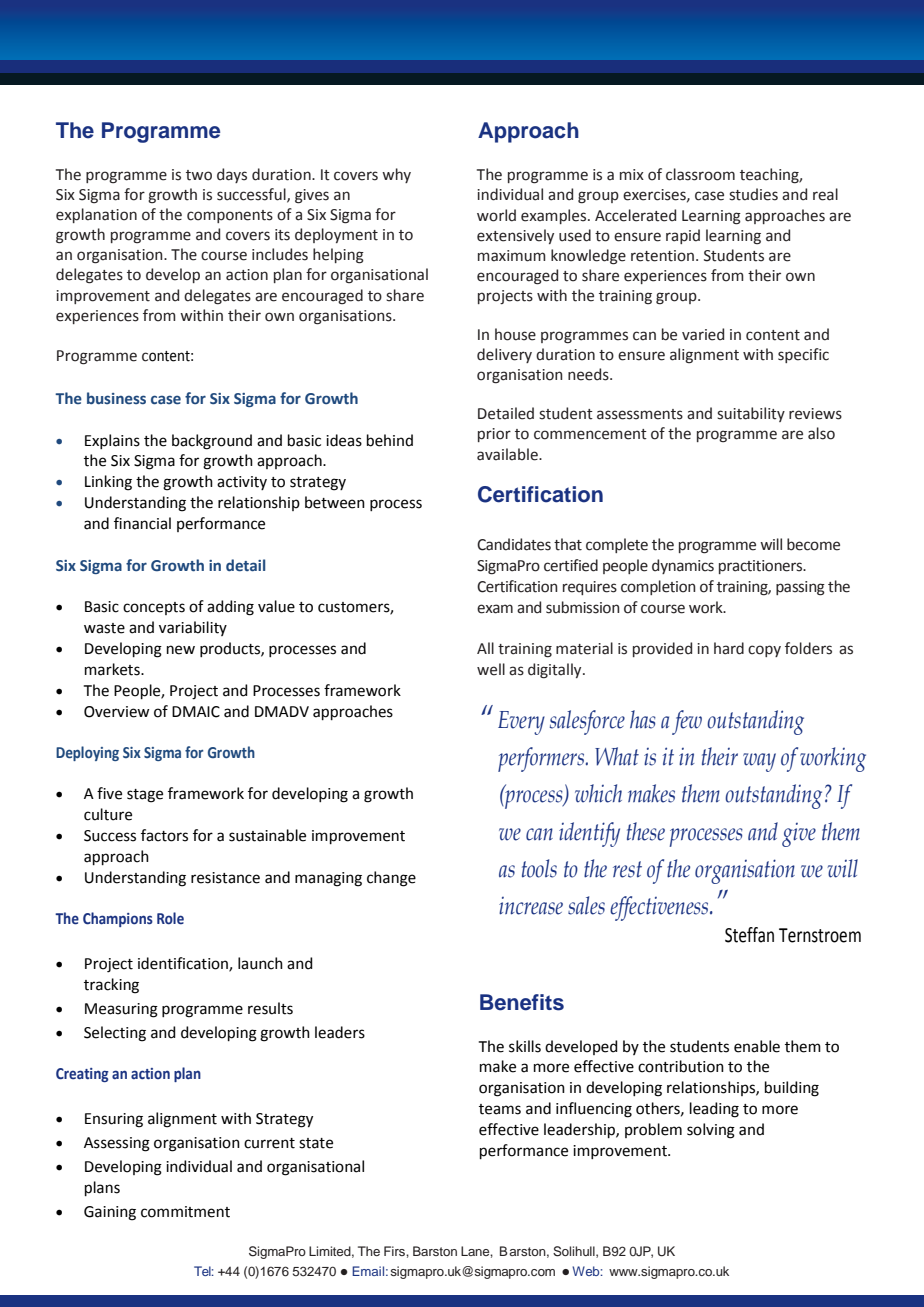 The height and width of the screenshot is (1307, 924). What do you see at coordinates (500, 1109) in the screenshot?
I see `teams` at bounding box center [500, 1109].
